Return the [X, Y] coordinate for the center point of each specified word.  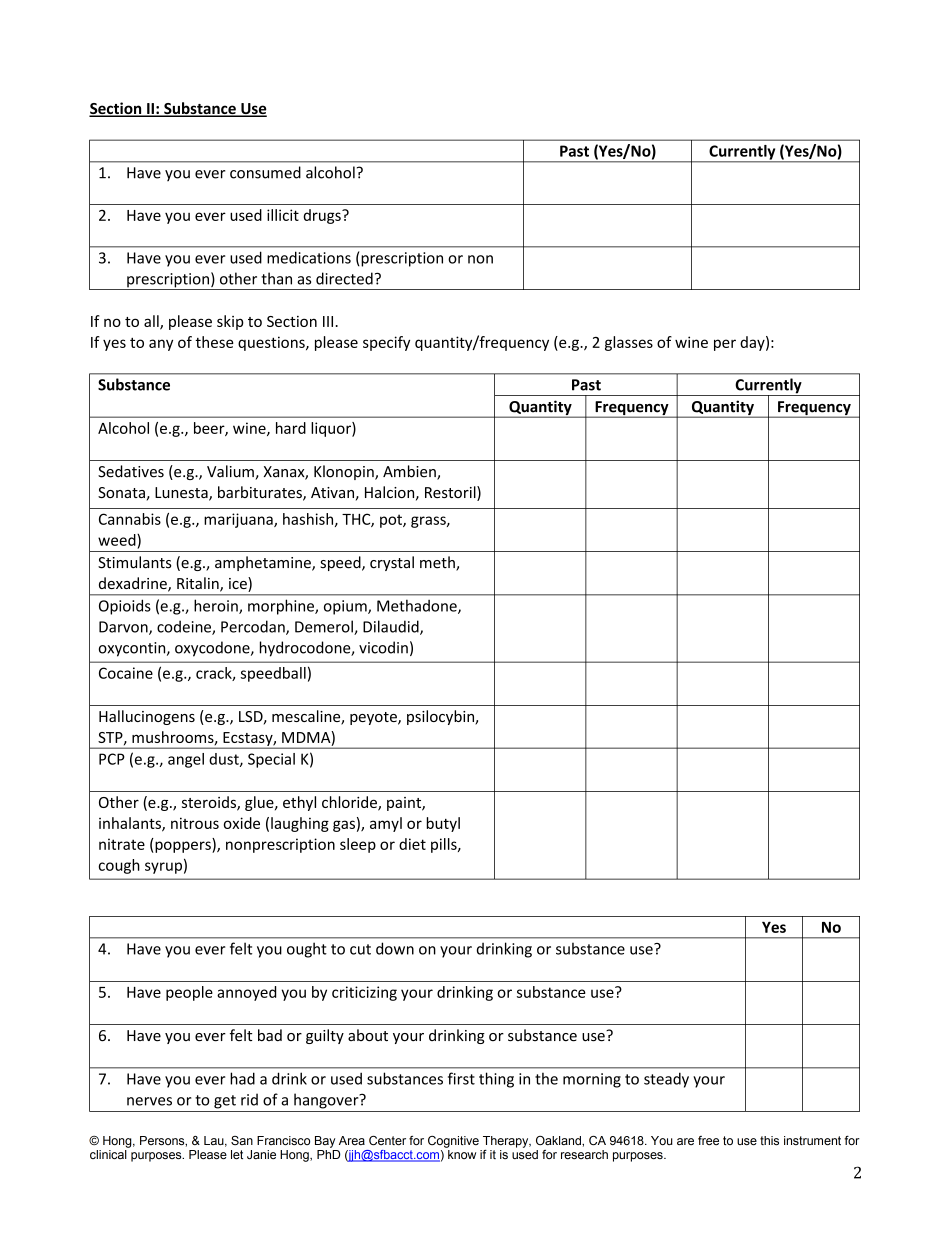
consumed [265, 172]
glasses [629, 343]
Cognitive [453, 1142]
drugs [323, 216]
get [225, 1102]
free [708, 1140]
